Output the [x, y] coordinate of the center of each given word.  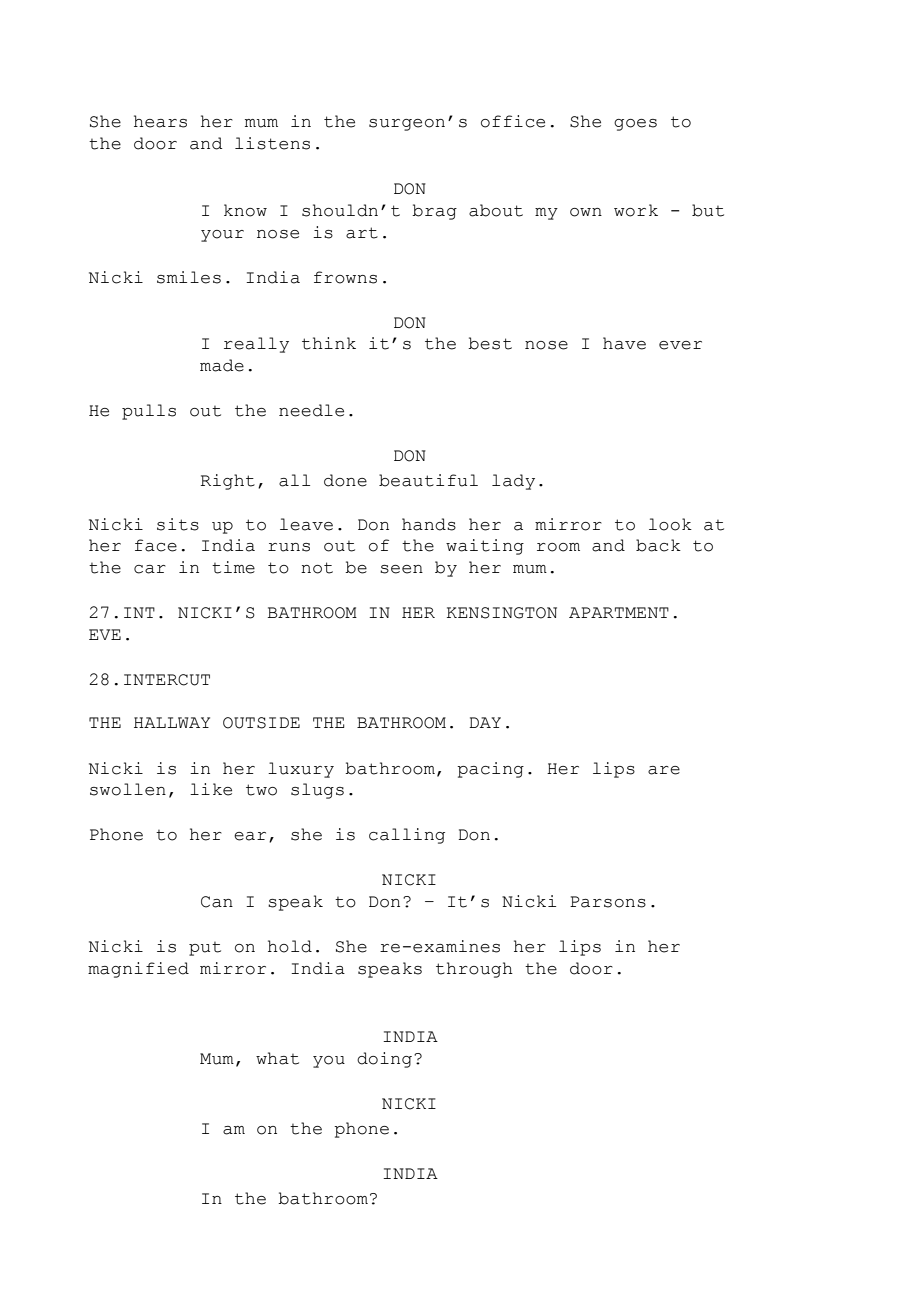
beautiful [428, 480]
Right [227, 482]
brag [434, 212]
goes [635, 125]
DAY [485, 722]
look [670, 524]
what [277, 1058]
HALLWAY [172, 722]
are [664, 770]
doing [384, 1060]
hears [160, 121]
